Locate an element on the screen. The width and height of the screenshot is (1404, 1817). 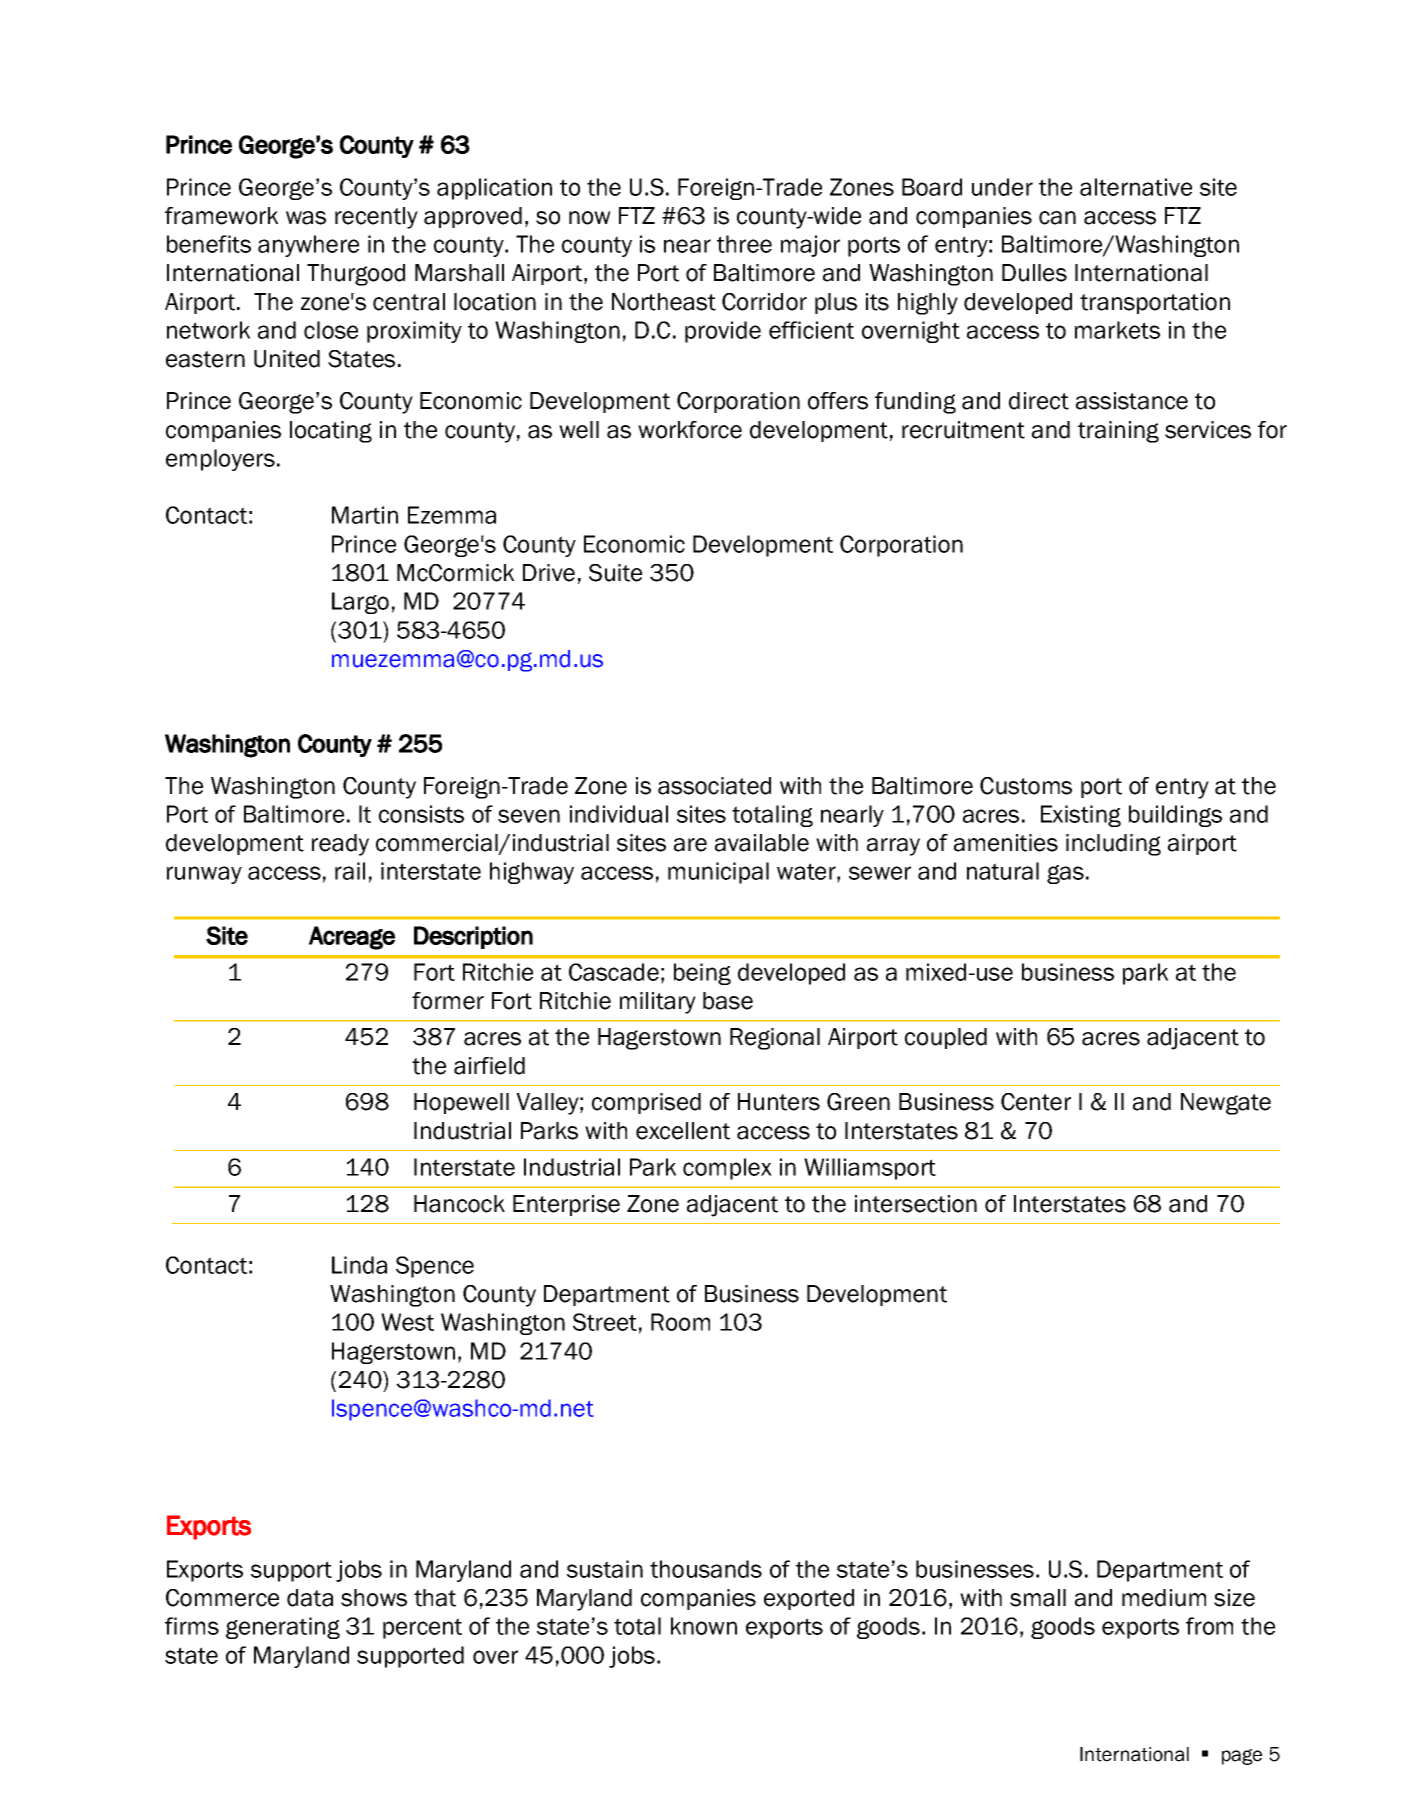
including is located at coordinates (1113, 845).
